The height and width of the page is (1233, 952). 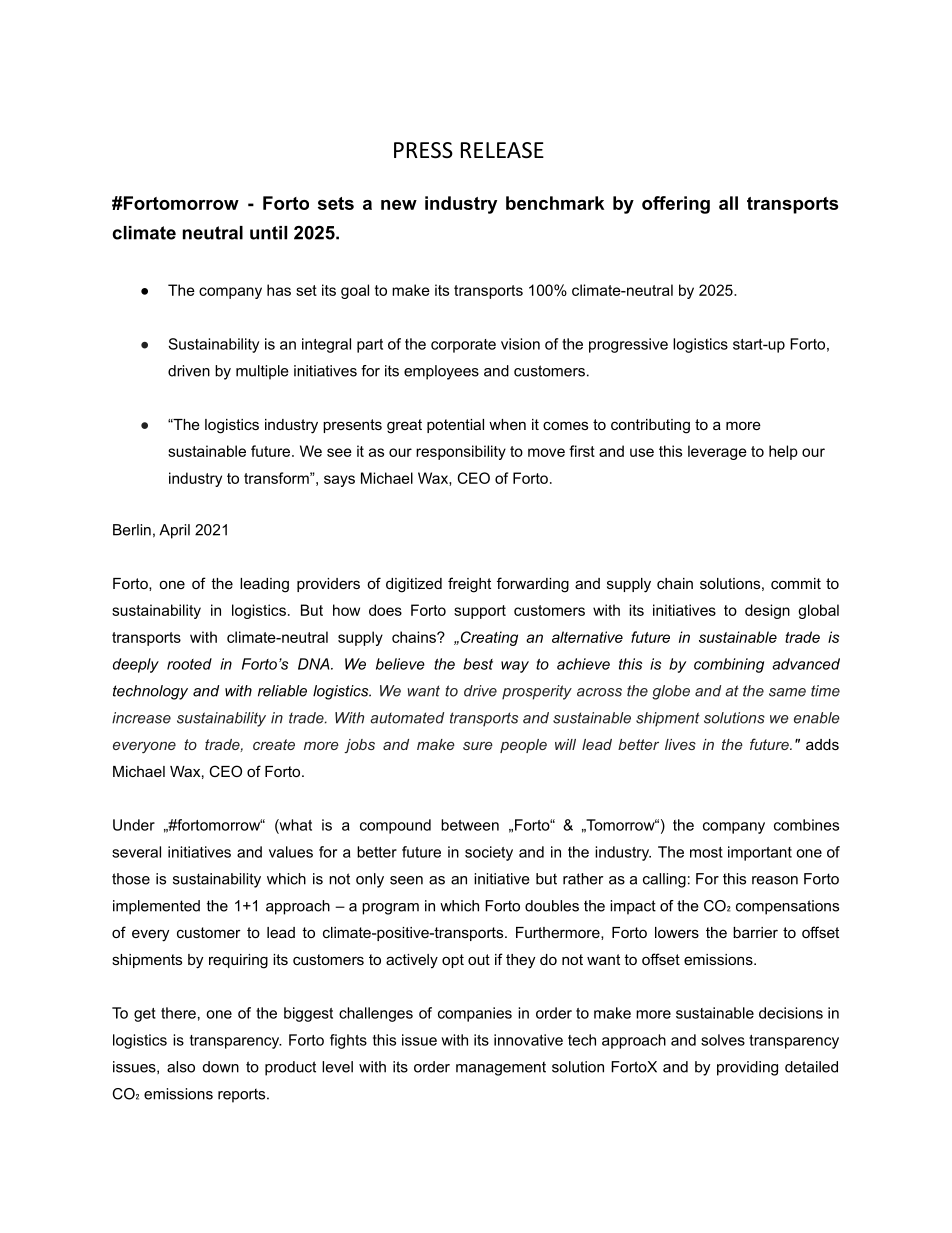 I want to click on lives, so click(x=680, y=744).
